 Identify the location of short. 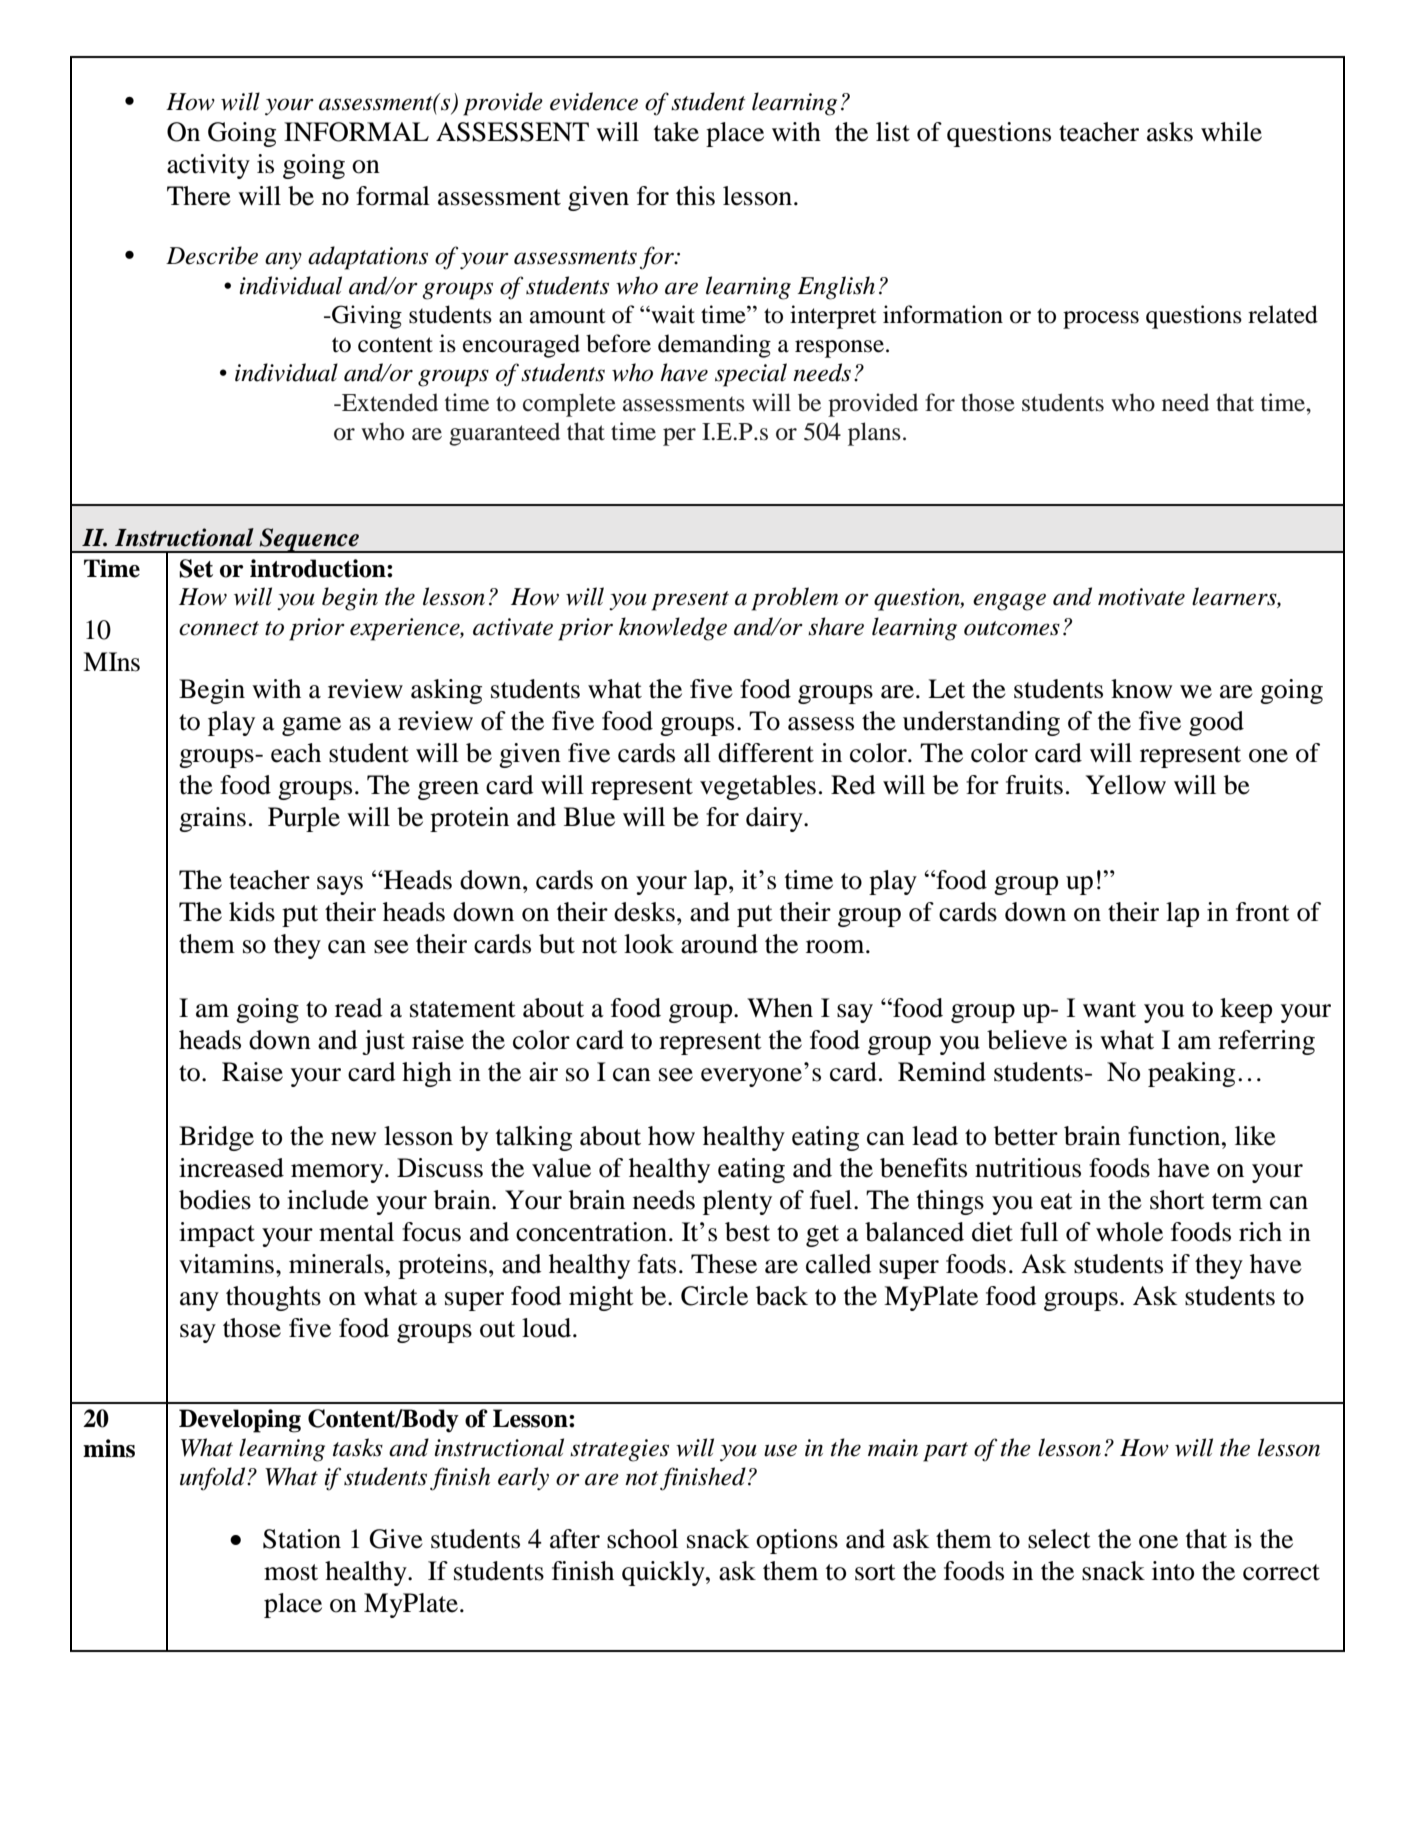
(1177, 1200).
